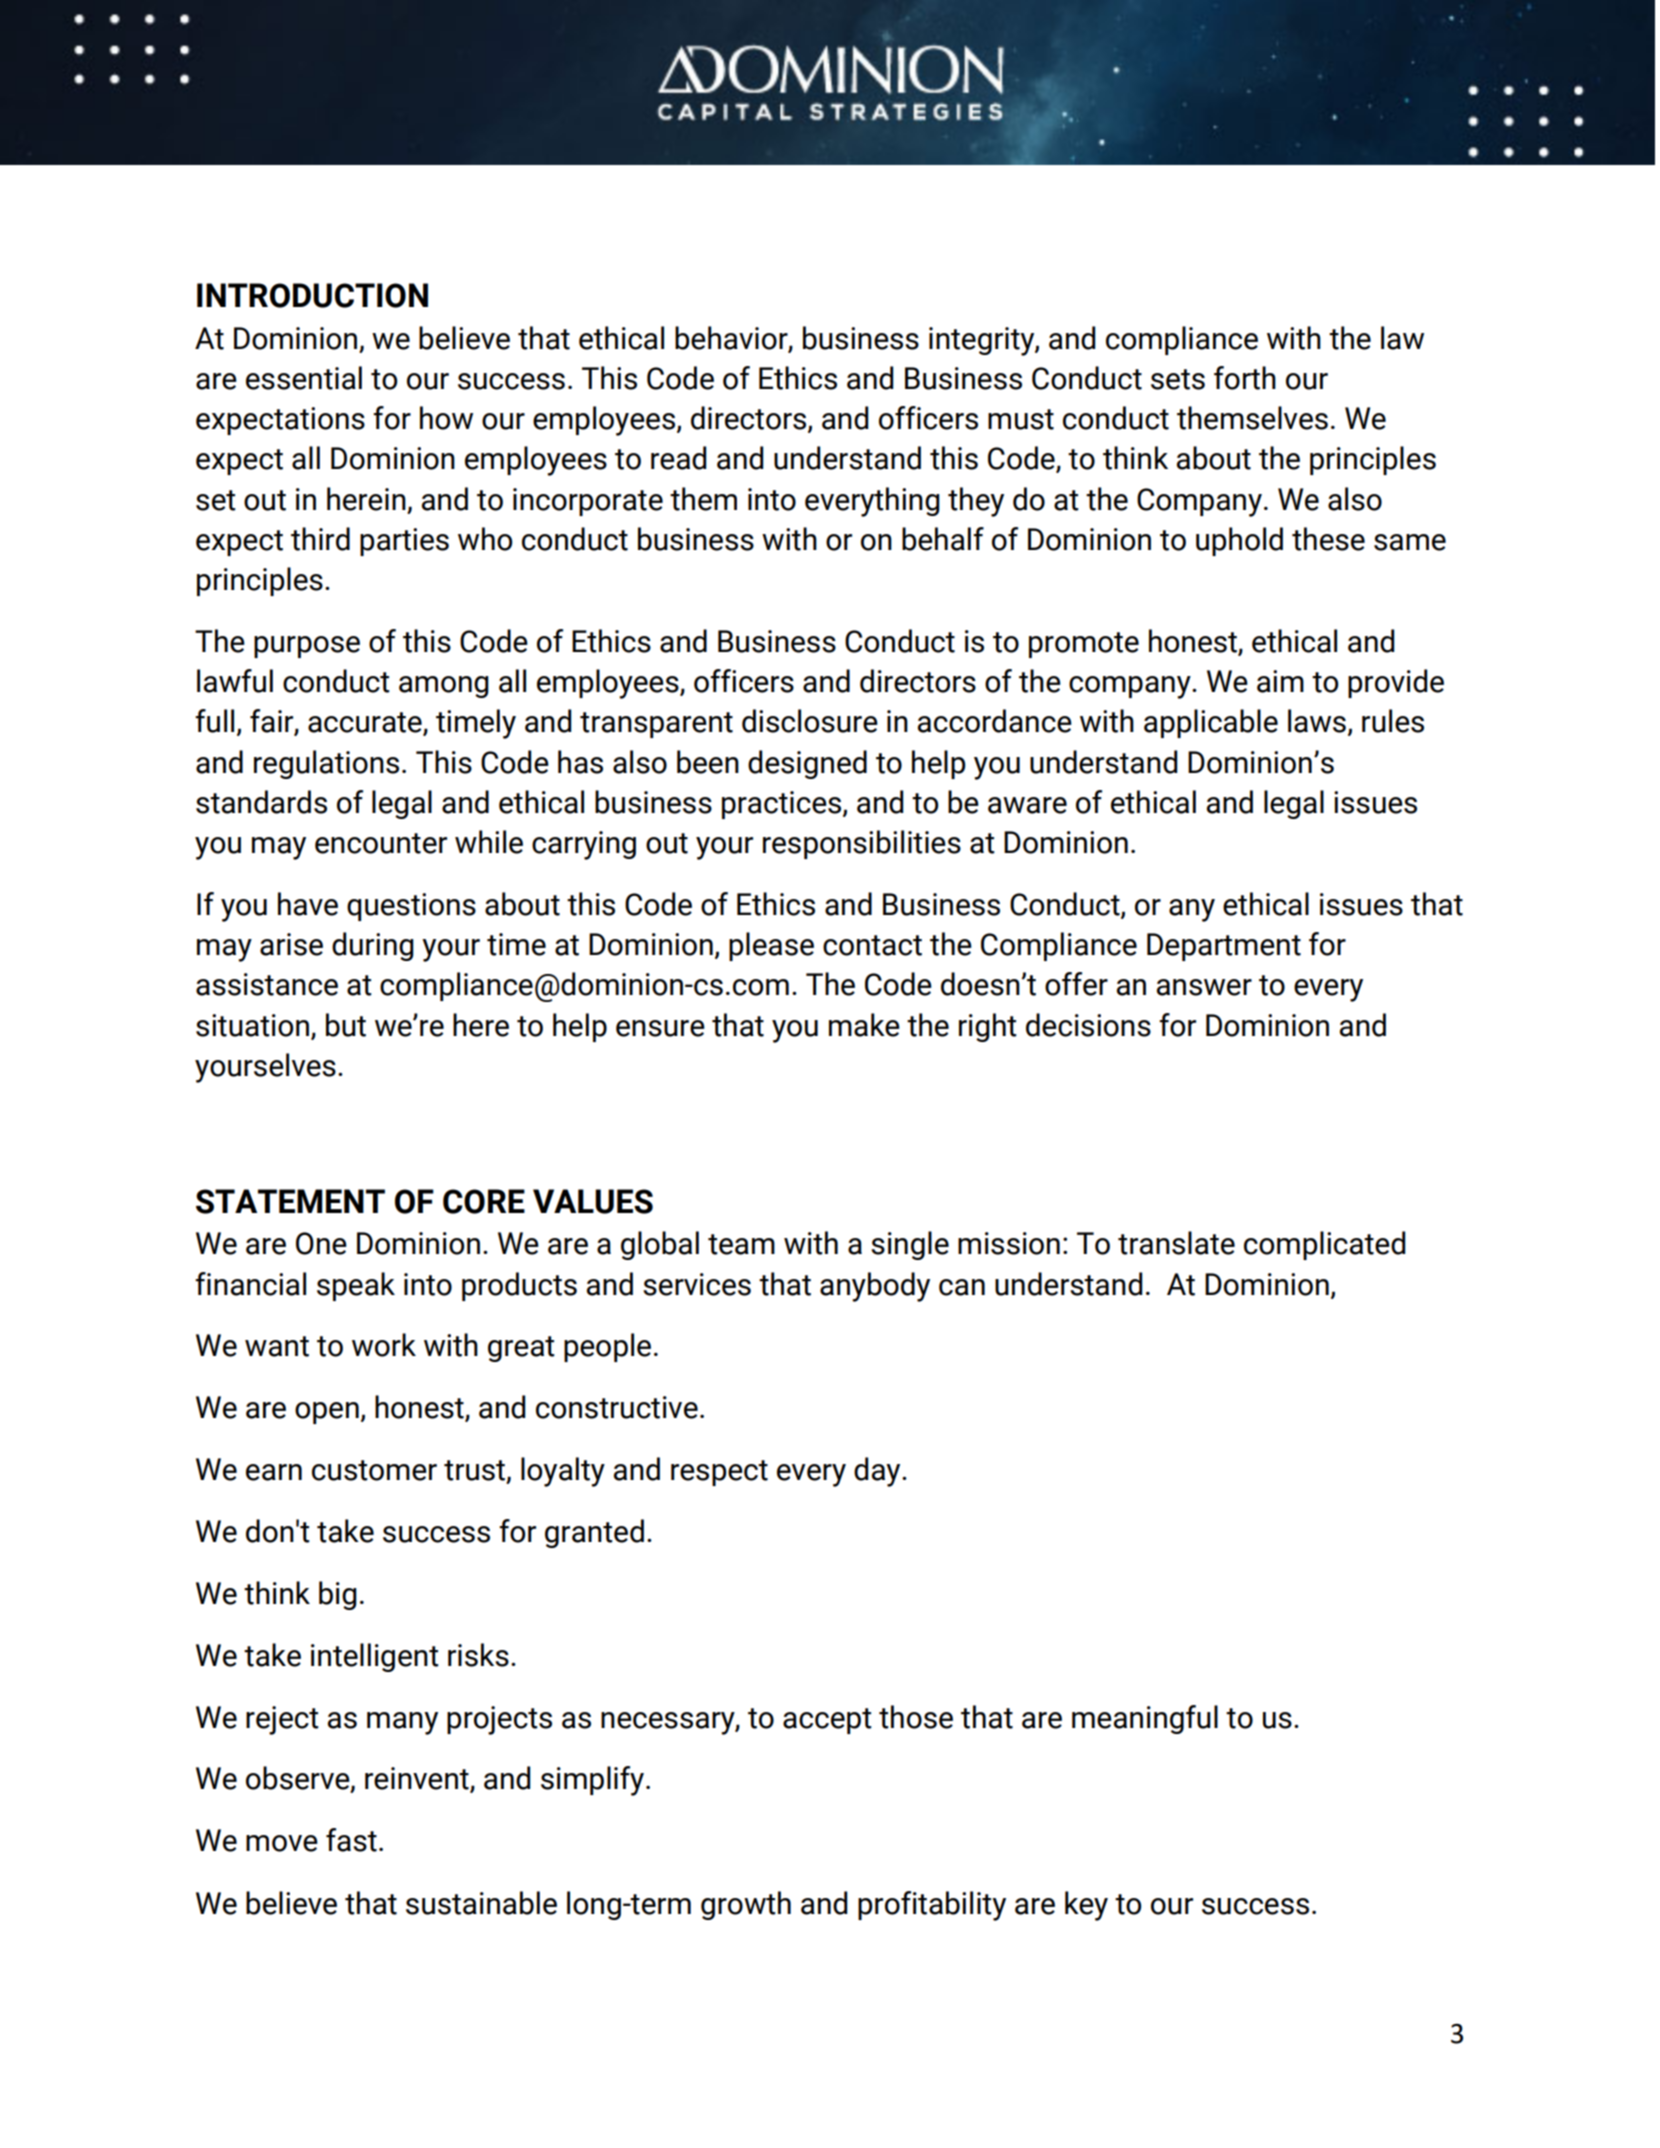 This screenshot has width=1660, height=2148. What do you see at coordinates (1324, 1245) in the screenshot?
I see `complicated` at bounding box center [1324, 1245].
